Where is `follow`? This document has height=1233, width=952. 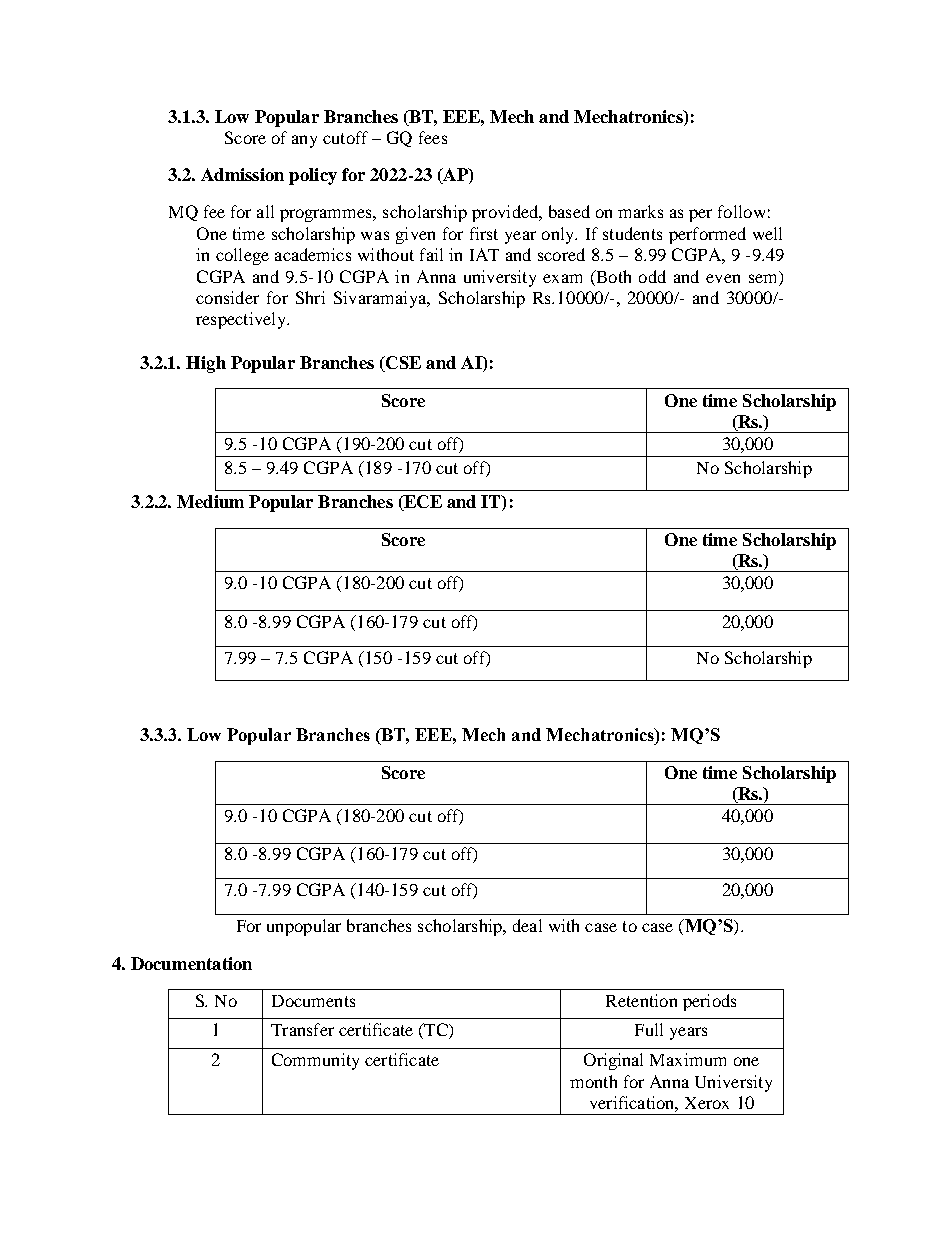 follow is located at coordinates (741, 211).
